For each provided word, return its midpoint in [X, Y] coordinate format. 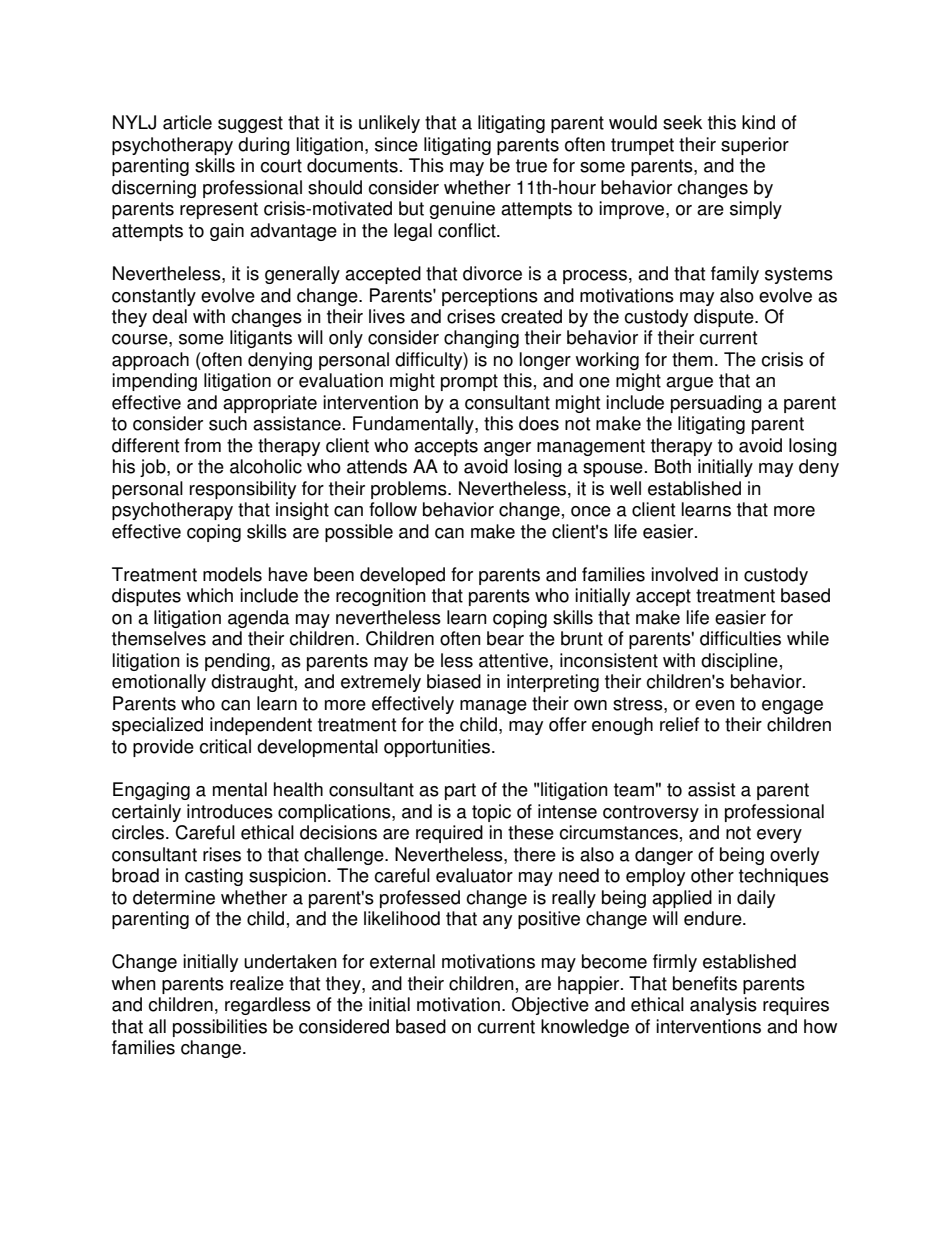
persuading [716, 404]
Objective [550, 1006]
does [539, 423]
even [715, 705]
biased [454, 681]
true [531, 166]
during [264, 146]
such [228, 423]
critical [225, 746]
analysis [723, 1006]
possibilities [220, 1028]
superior [755, 146]
